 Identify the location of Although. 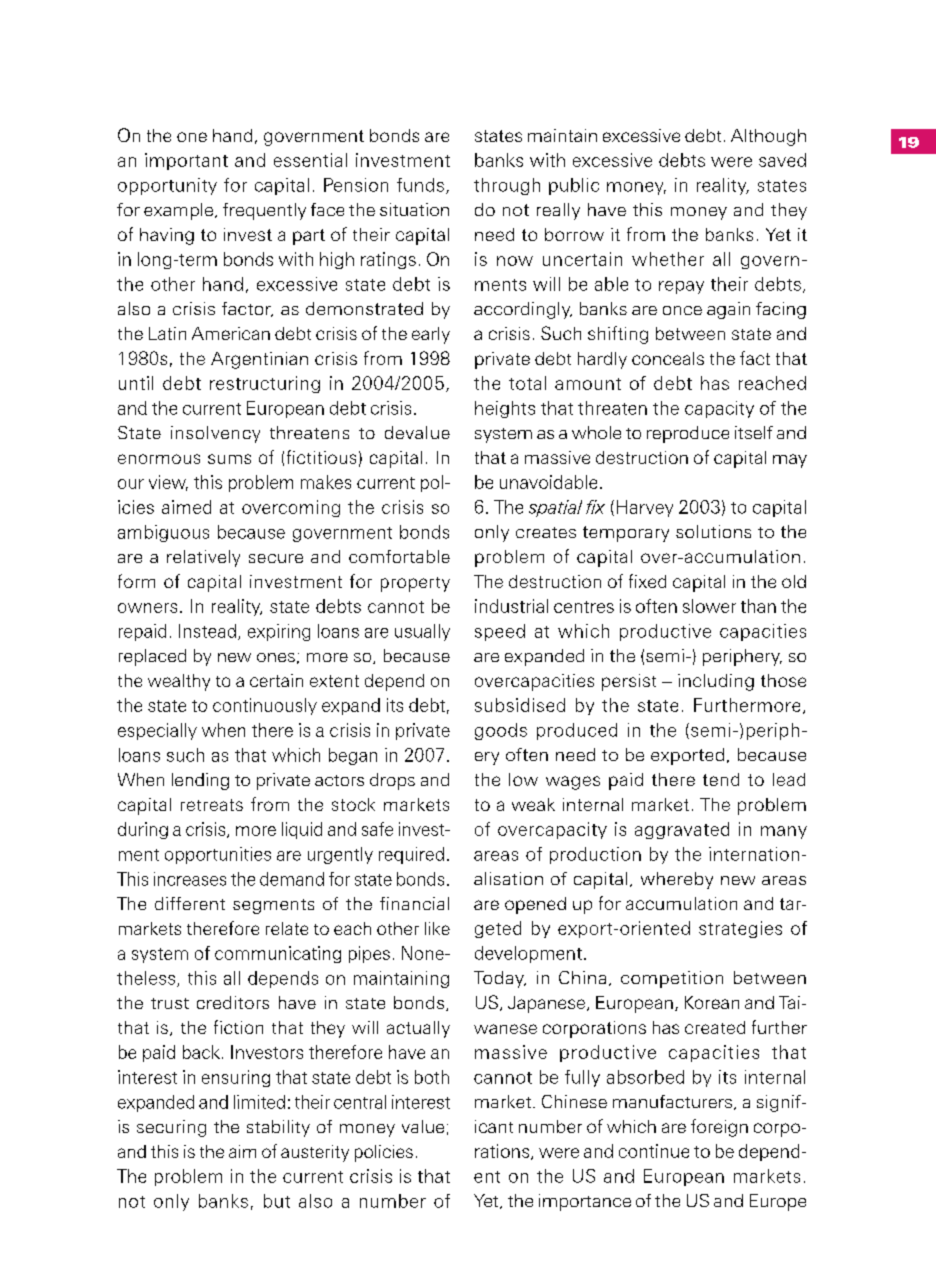
(768, 137).
